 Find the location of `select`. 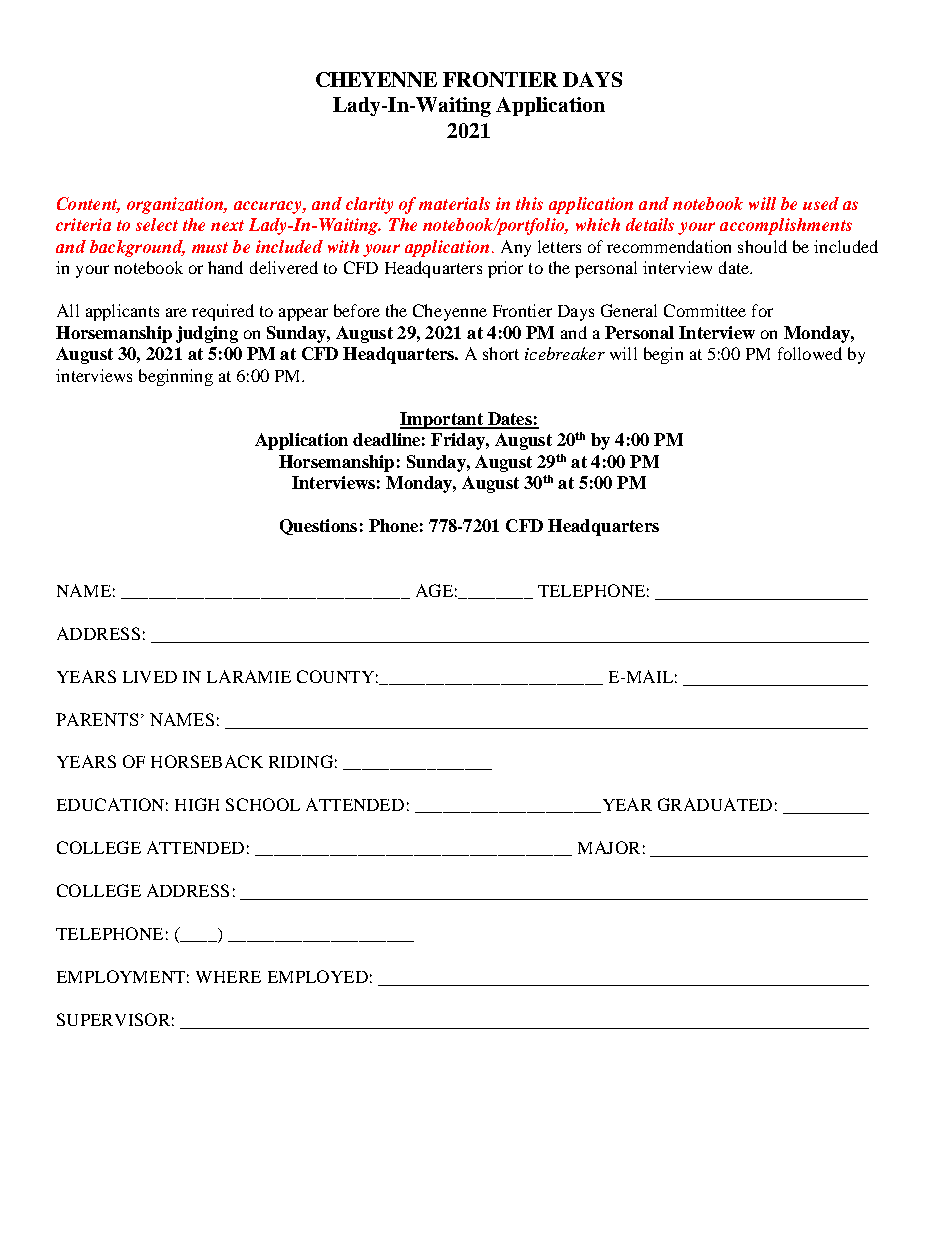

select is located at coordinates (157, 224).
